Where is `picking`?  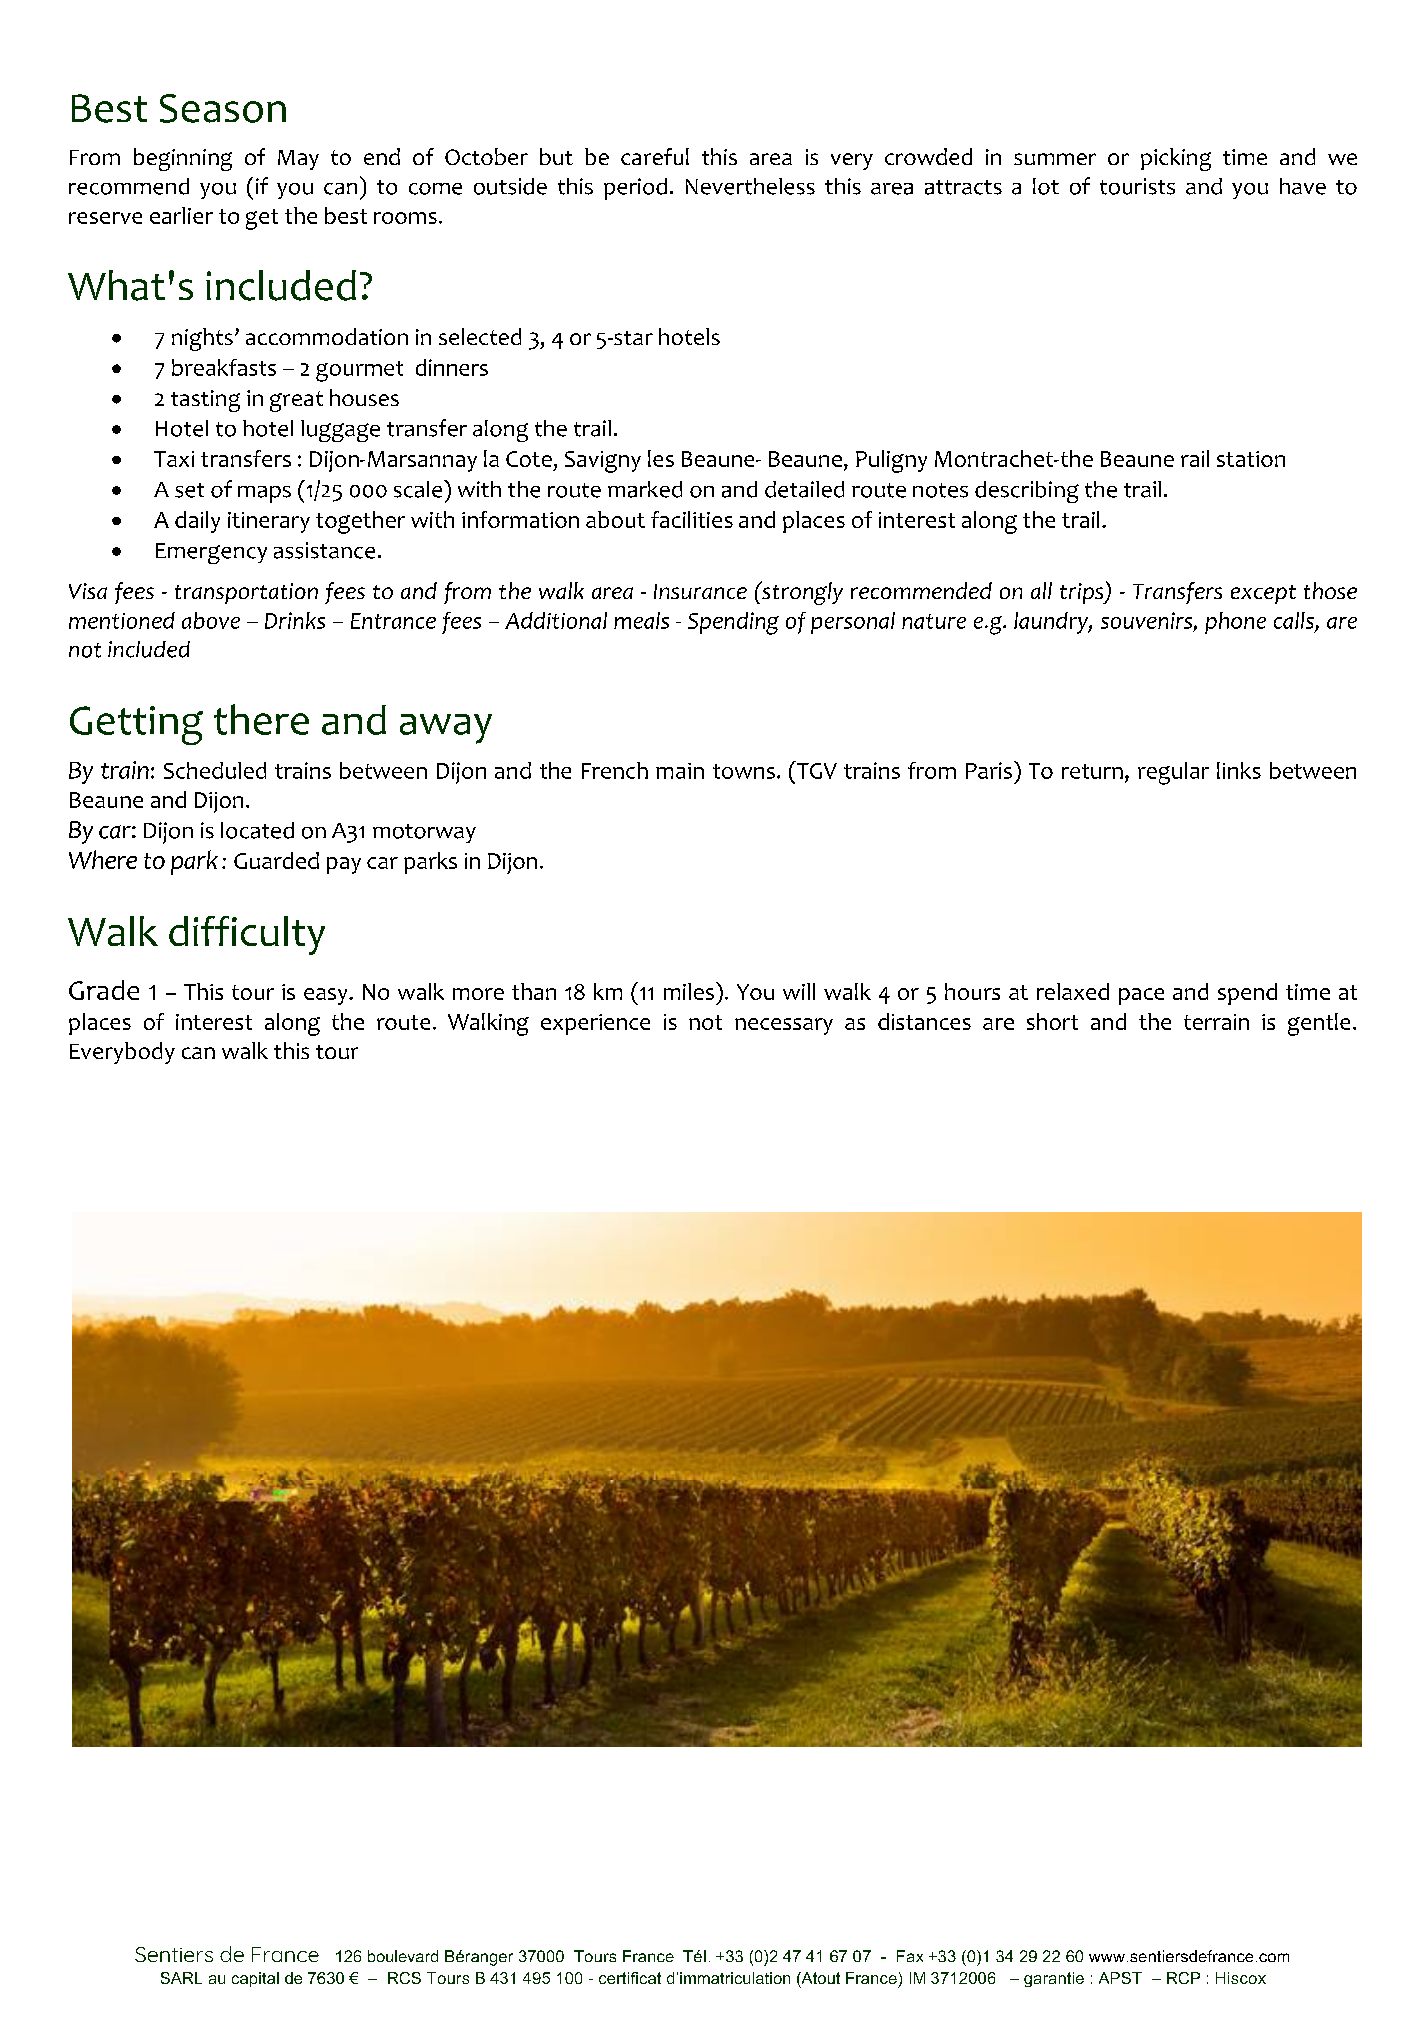 picking is located at coordinates (1176, 159).
